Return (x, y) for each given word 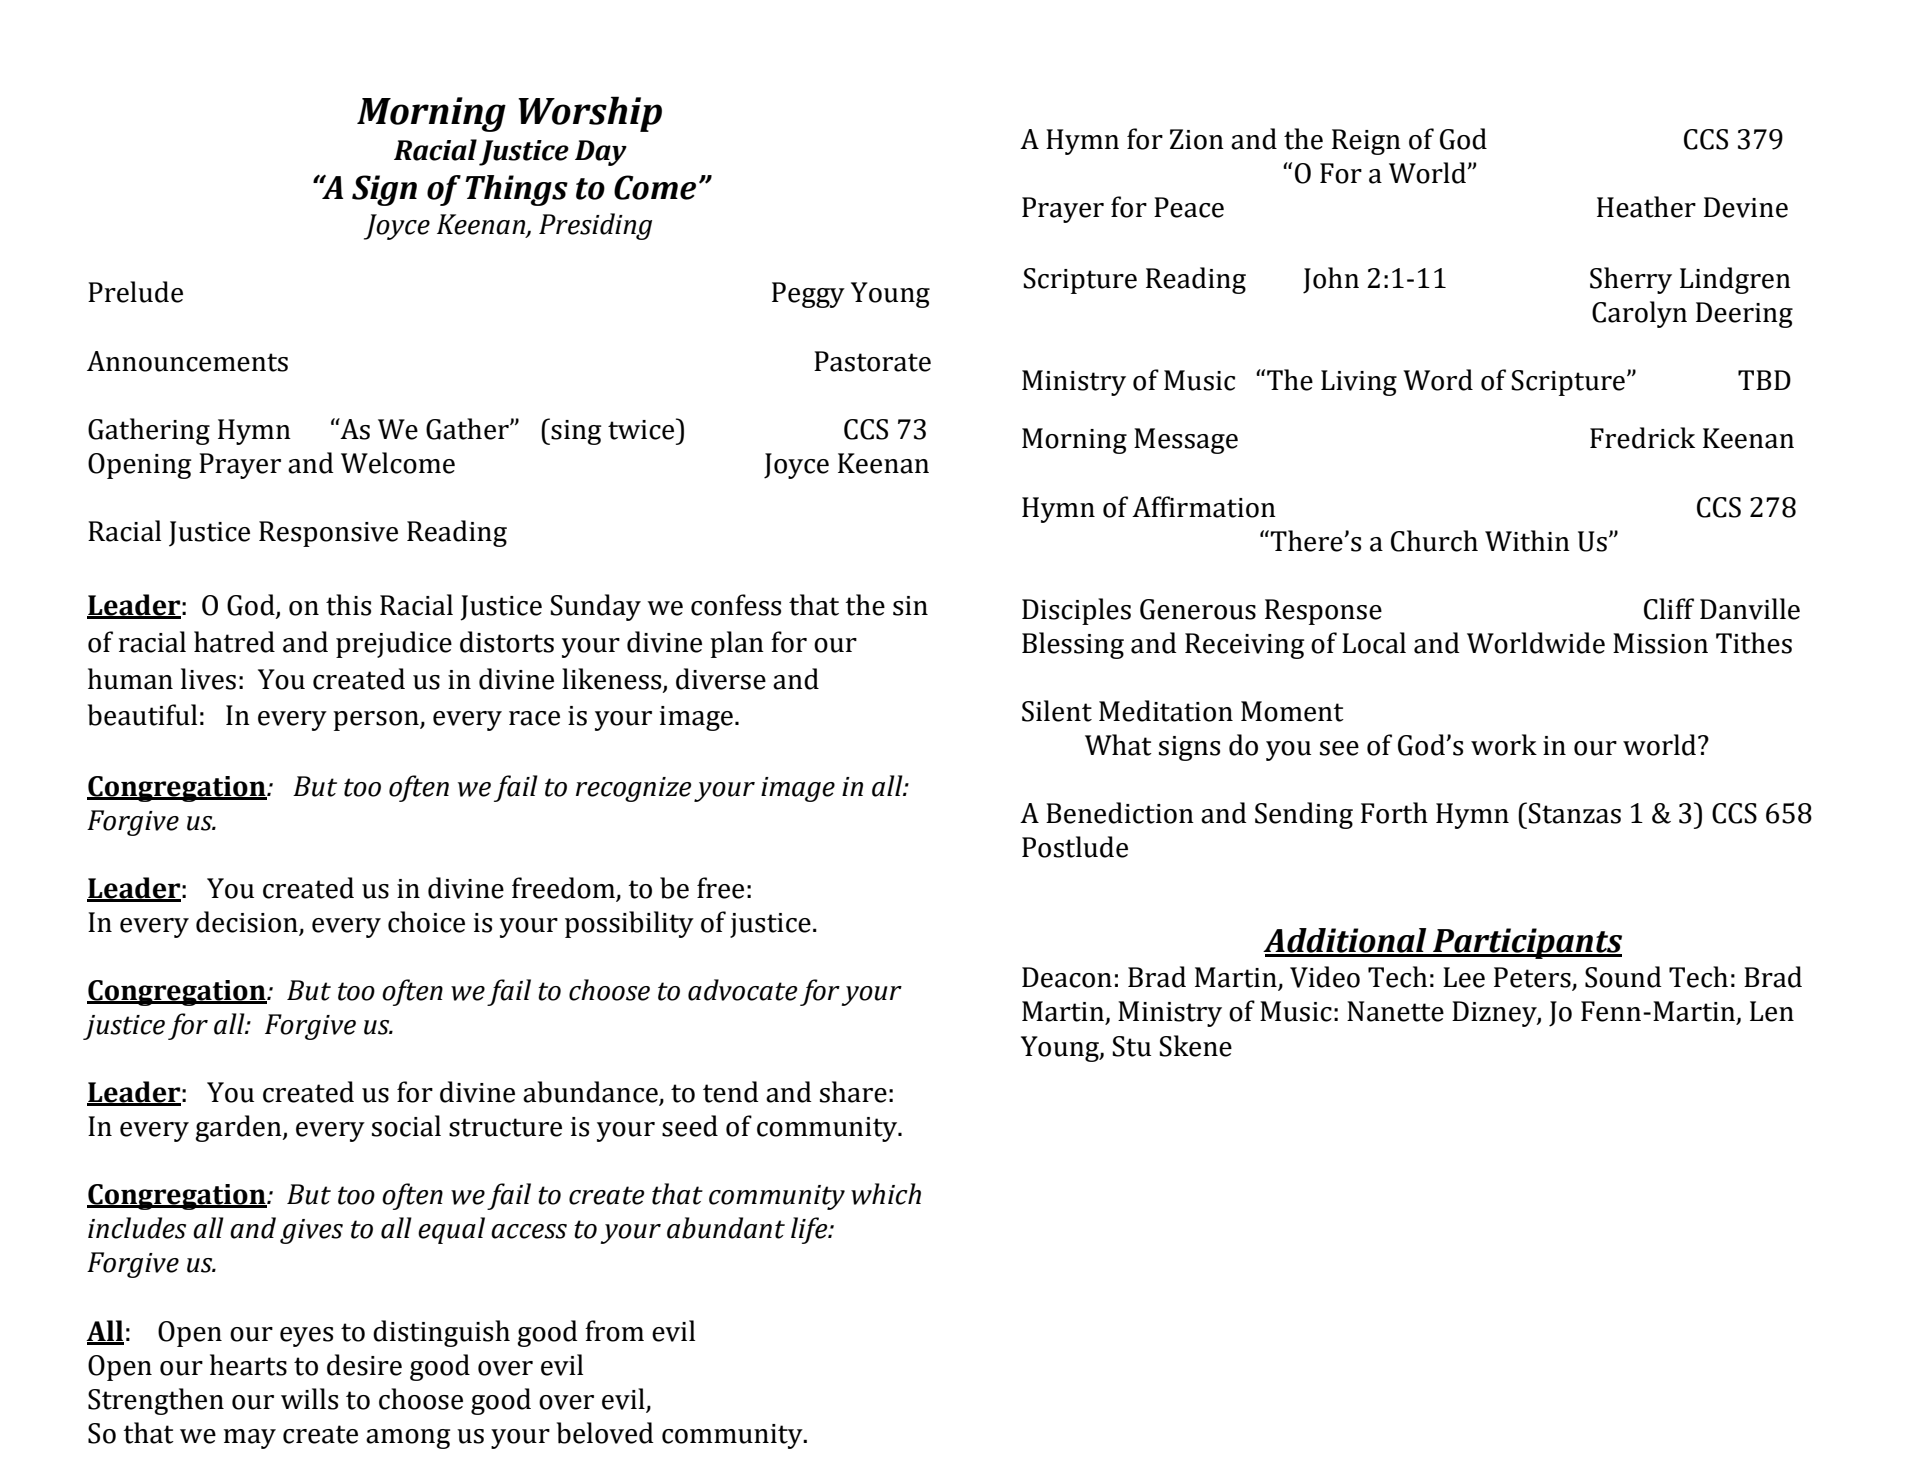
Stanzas (1574, 813)
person (377, 721)
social (406, 1126)
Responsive (328, 534)
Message (1186, 441)
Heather (1646, 207)
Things (516, 190)
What (1118, 745)
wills (309, 1399)
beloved (605, 1433)
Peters (1533, 978)
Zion (1197, 139)
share (853, 1092)
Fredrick (1642, 438)
